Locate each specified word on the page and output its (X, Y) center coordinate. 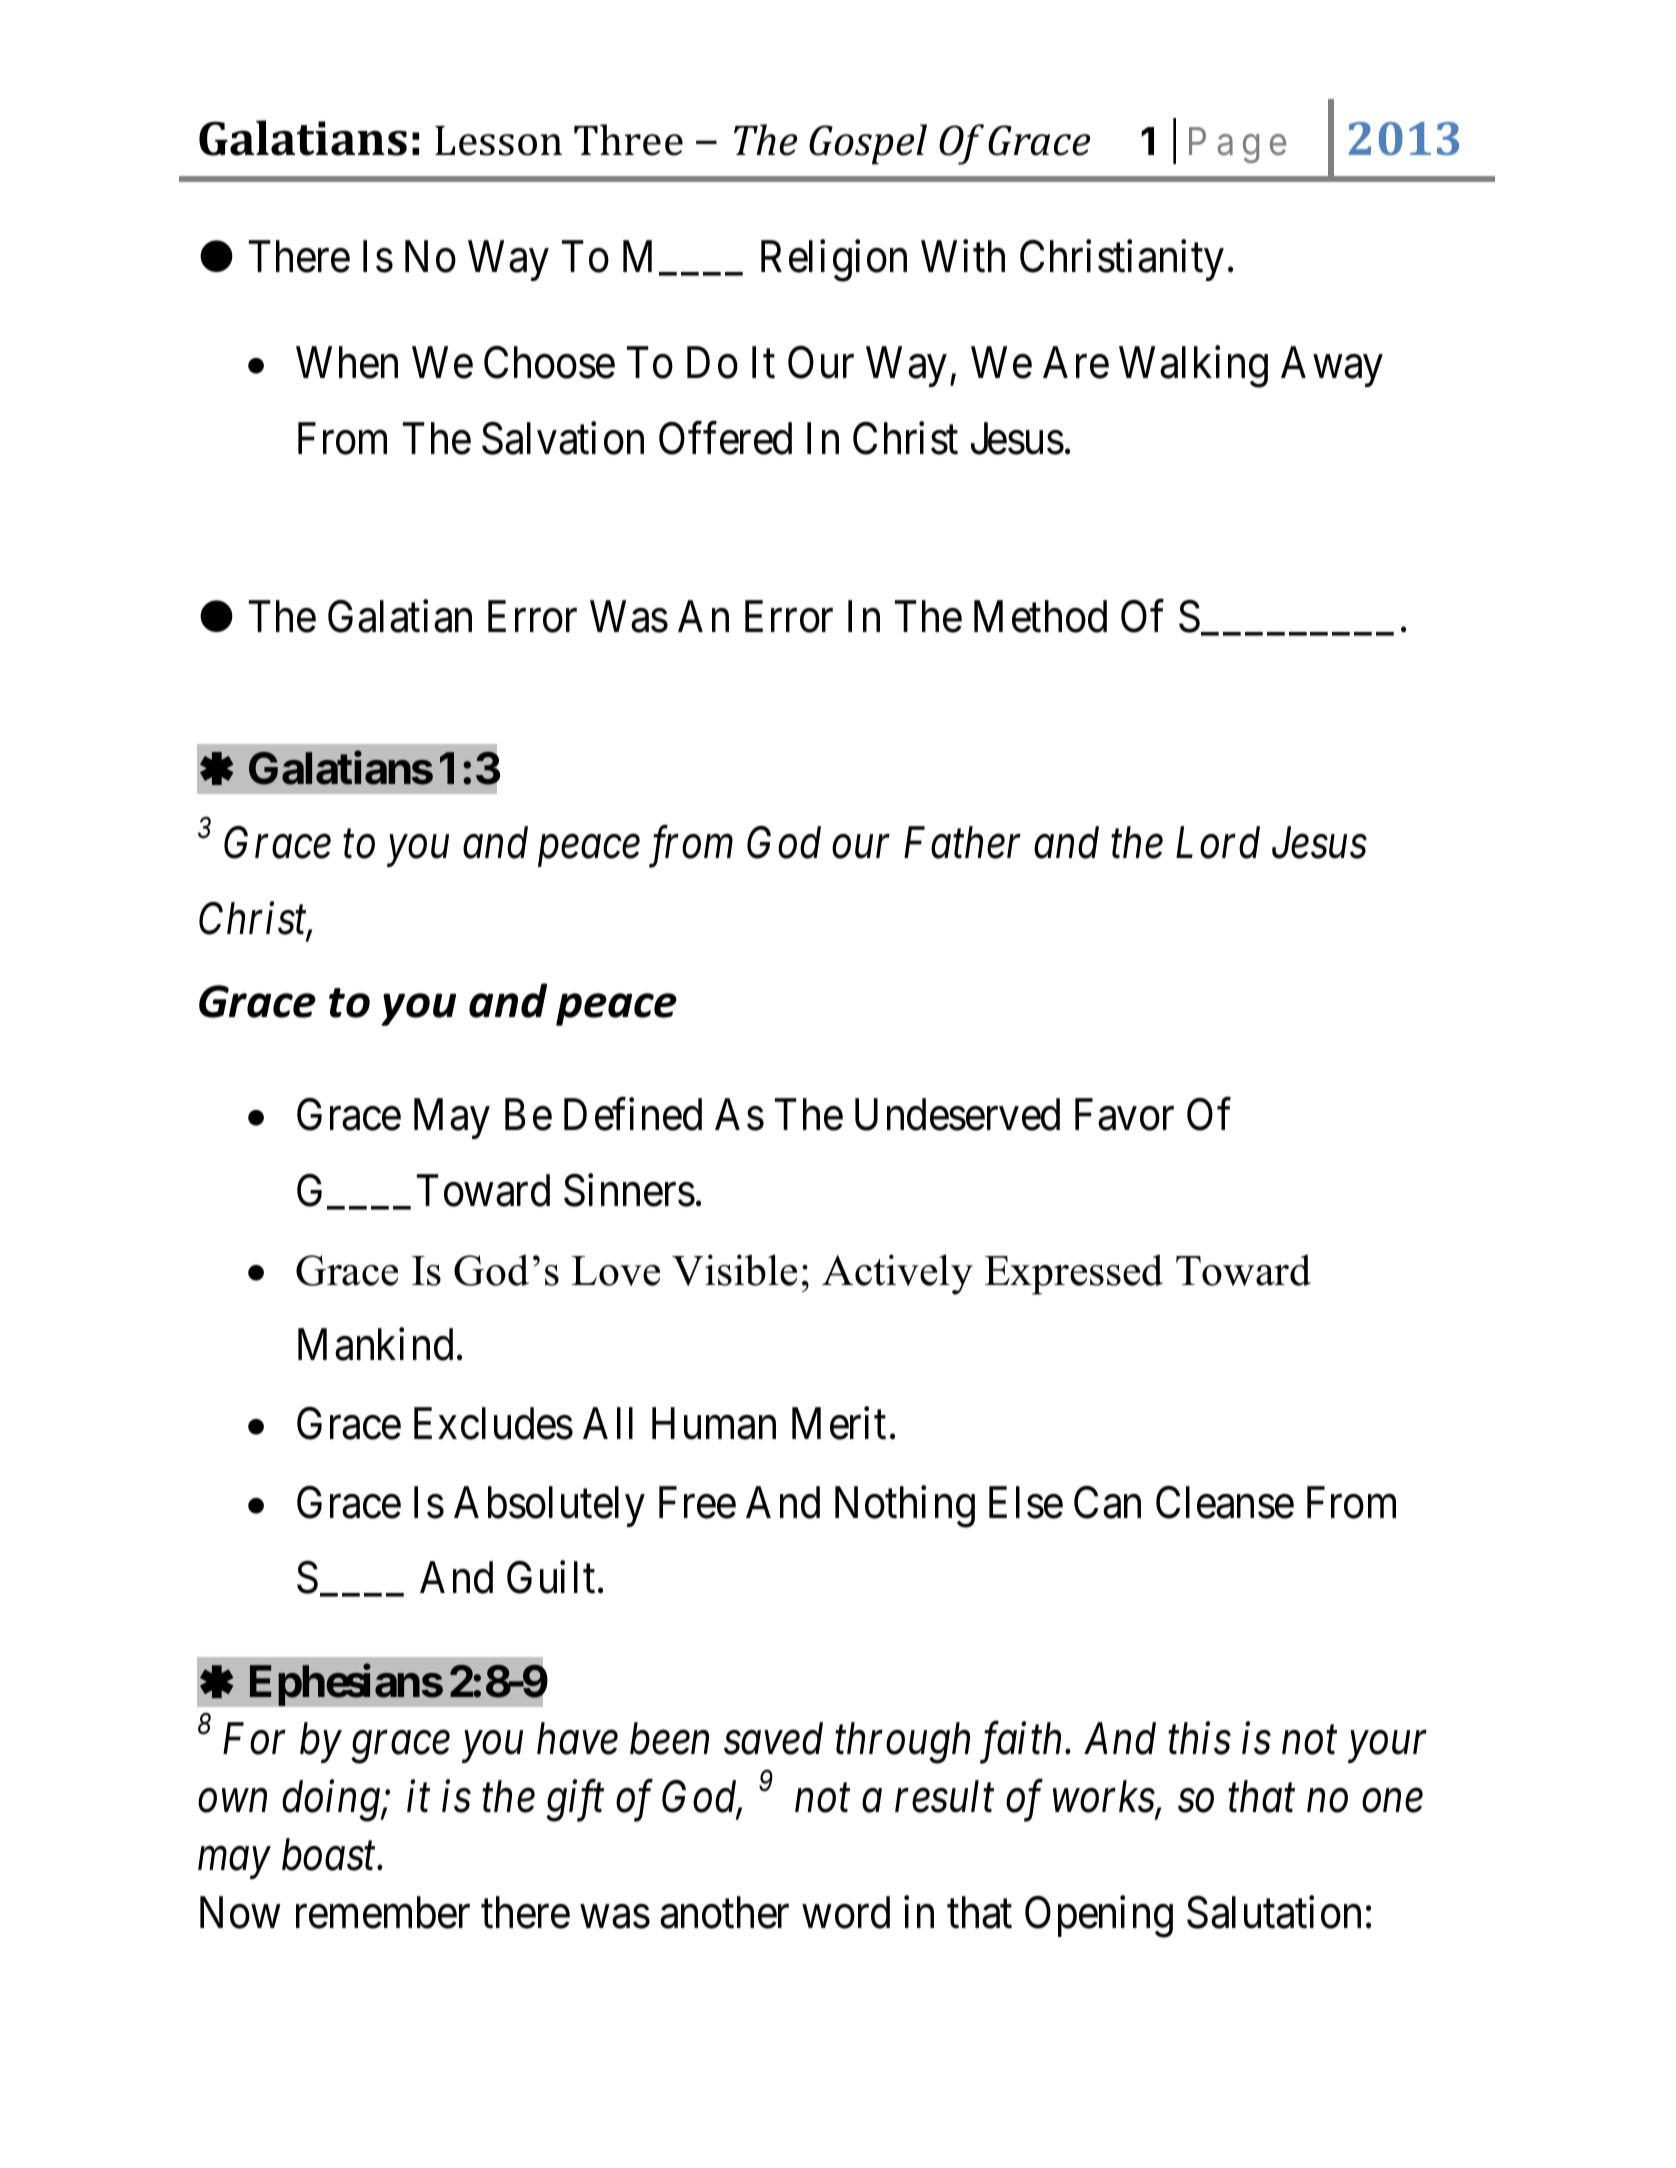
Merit (839, 1423)
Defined (633, 1115)
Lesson (498, 141)
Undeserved (957, 1115)
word (846, 1912)
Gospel (868, 144)
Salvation (563, 438)
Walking (1193, 367)
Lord (1218, 842)
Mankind (375, 1344)
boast (330, 1854)
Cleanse (1225, 1502)
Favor (1124, 1115)
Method (1040, 616)
